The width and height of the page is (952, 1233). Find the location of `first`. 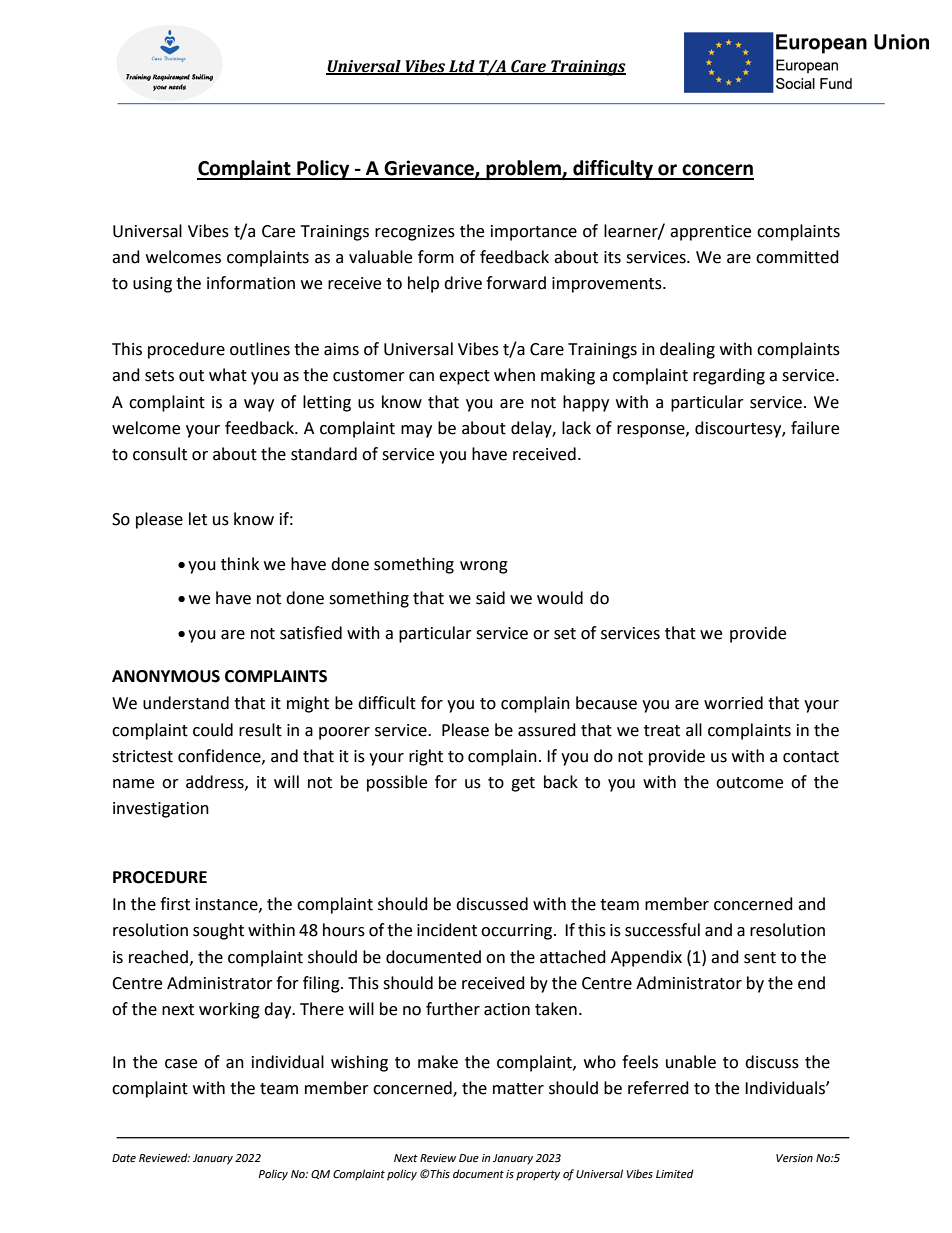

first is located at coordinates (175, 904).
